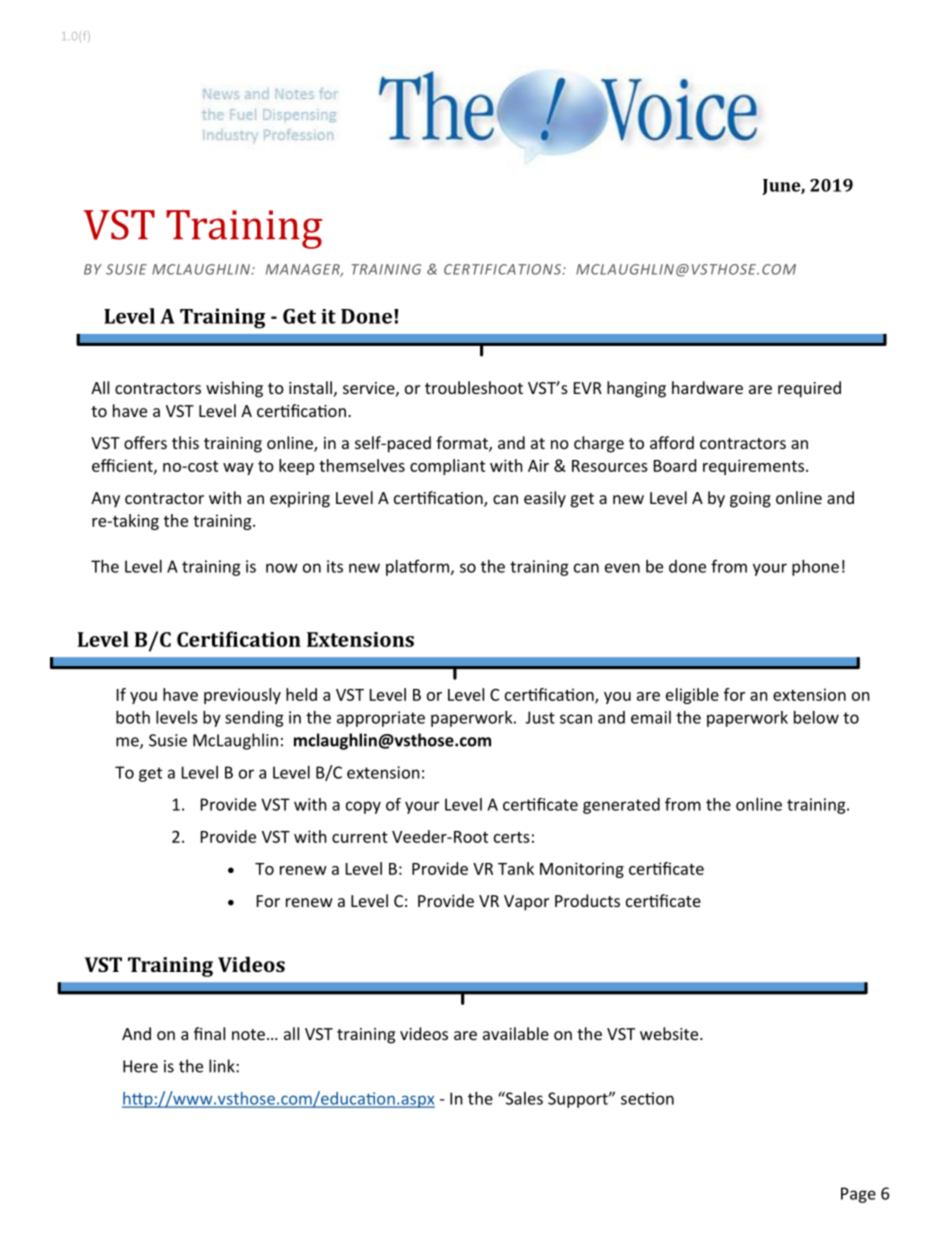 Image resolution: width=952 pixels, height=1233 pixels. Describe the element at coordinates (223, 1066) in the screenshot. I see `link` at that location.
